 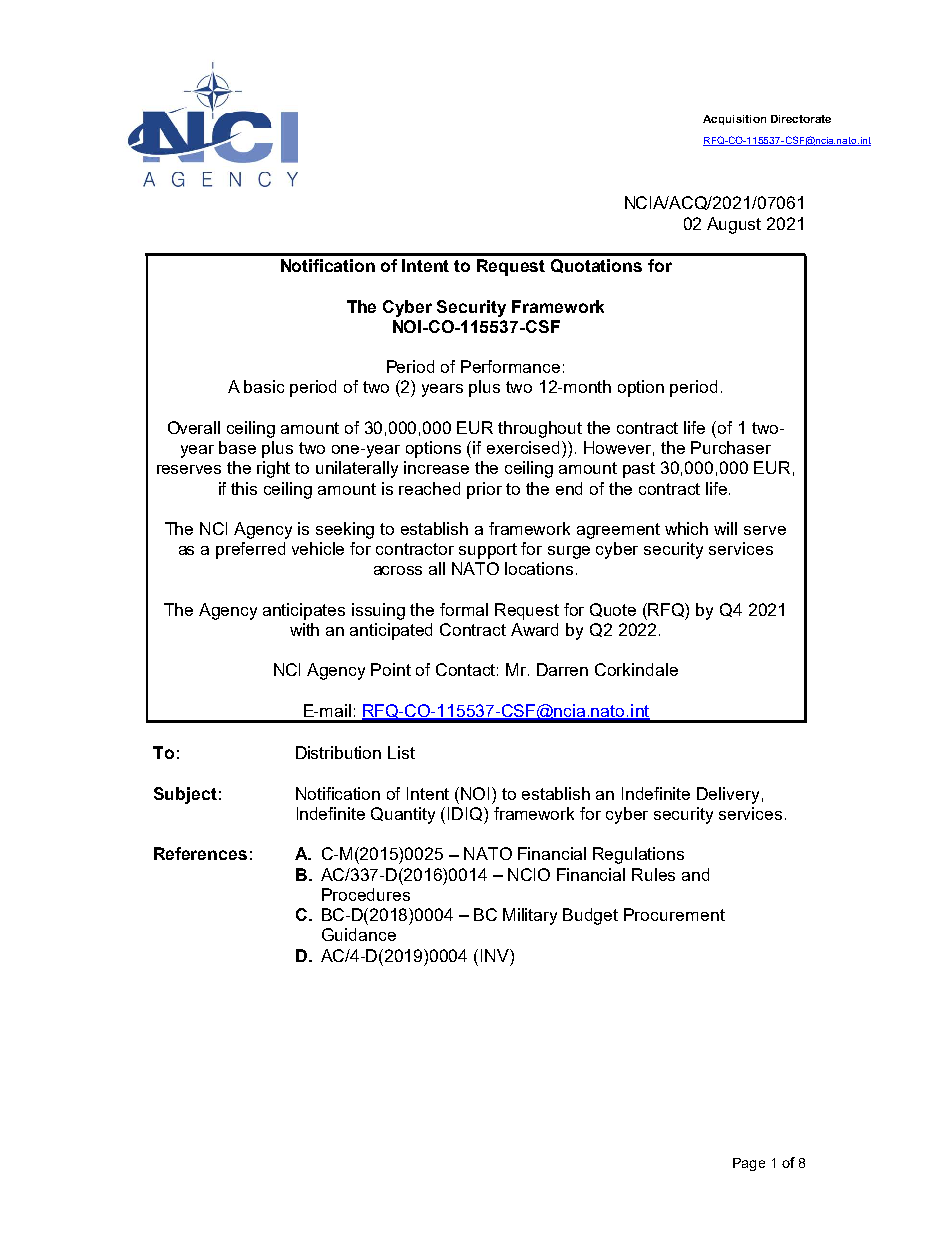 What do you see at coordinates (359, 934) in the document?
I see `Guidance` at bounding box center [359, 934].
